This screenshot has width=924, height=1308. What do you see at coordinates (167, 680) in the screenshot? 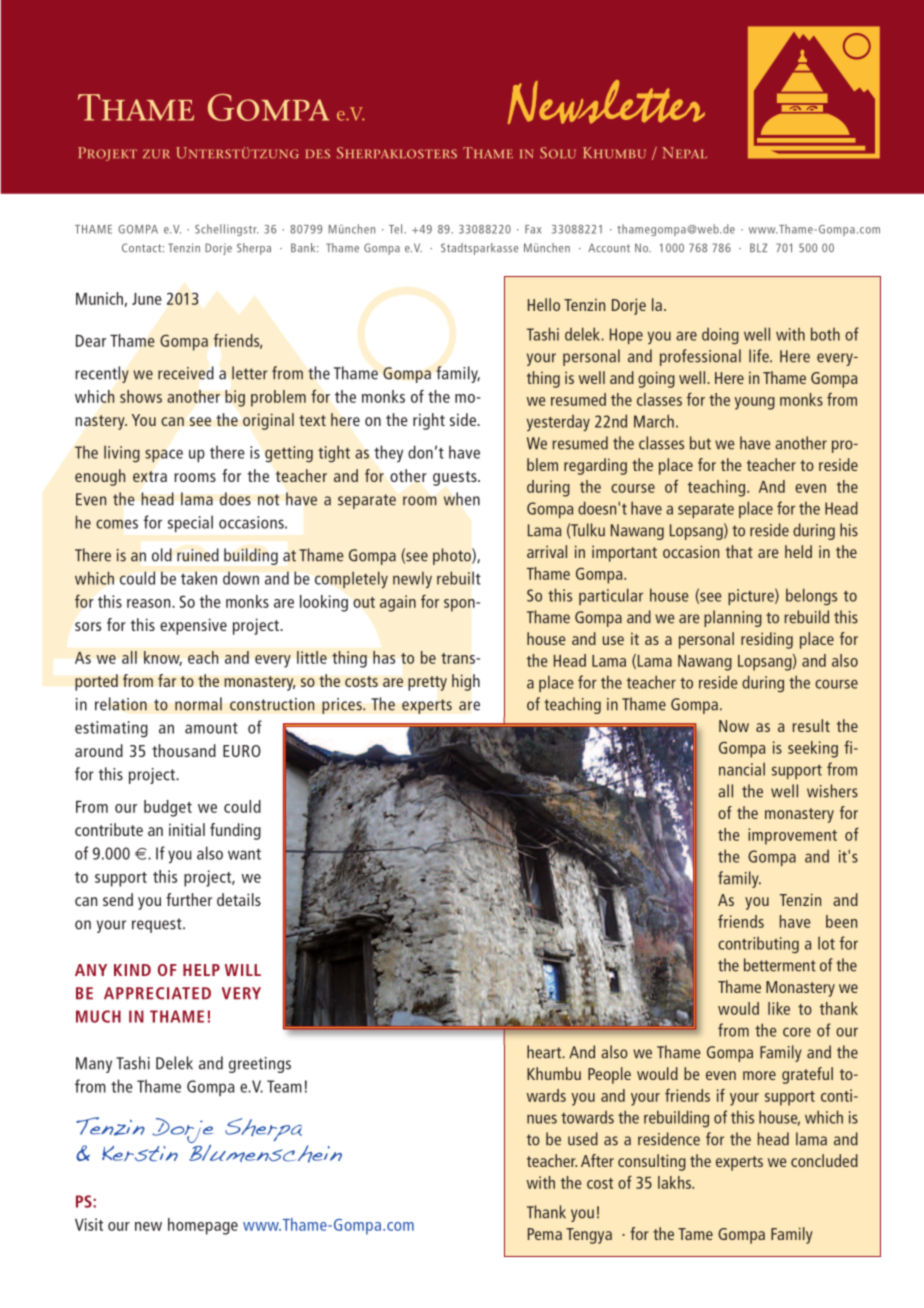
I see `far` at bounding box center [167, 680].
